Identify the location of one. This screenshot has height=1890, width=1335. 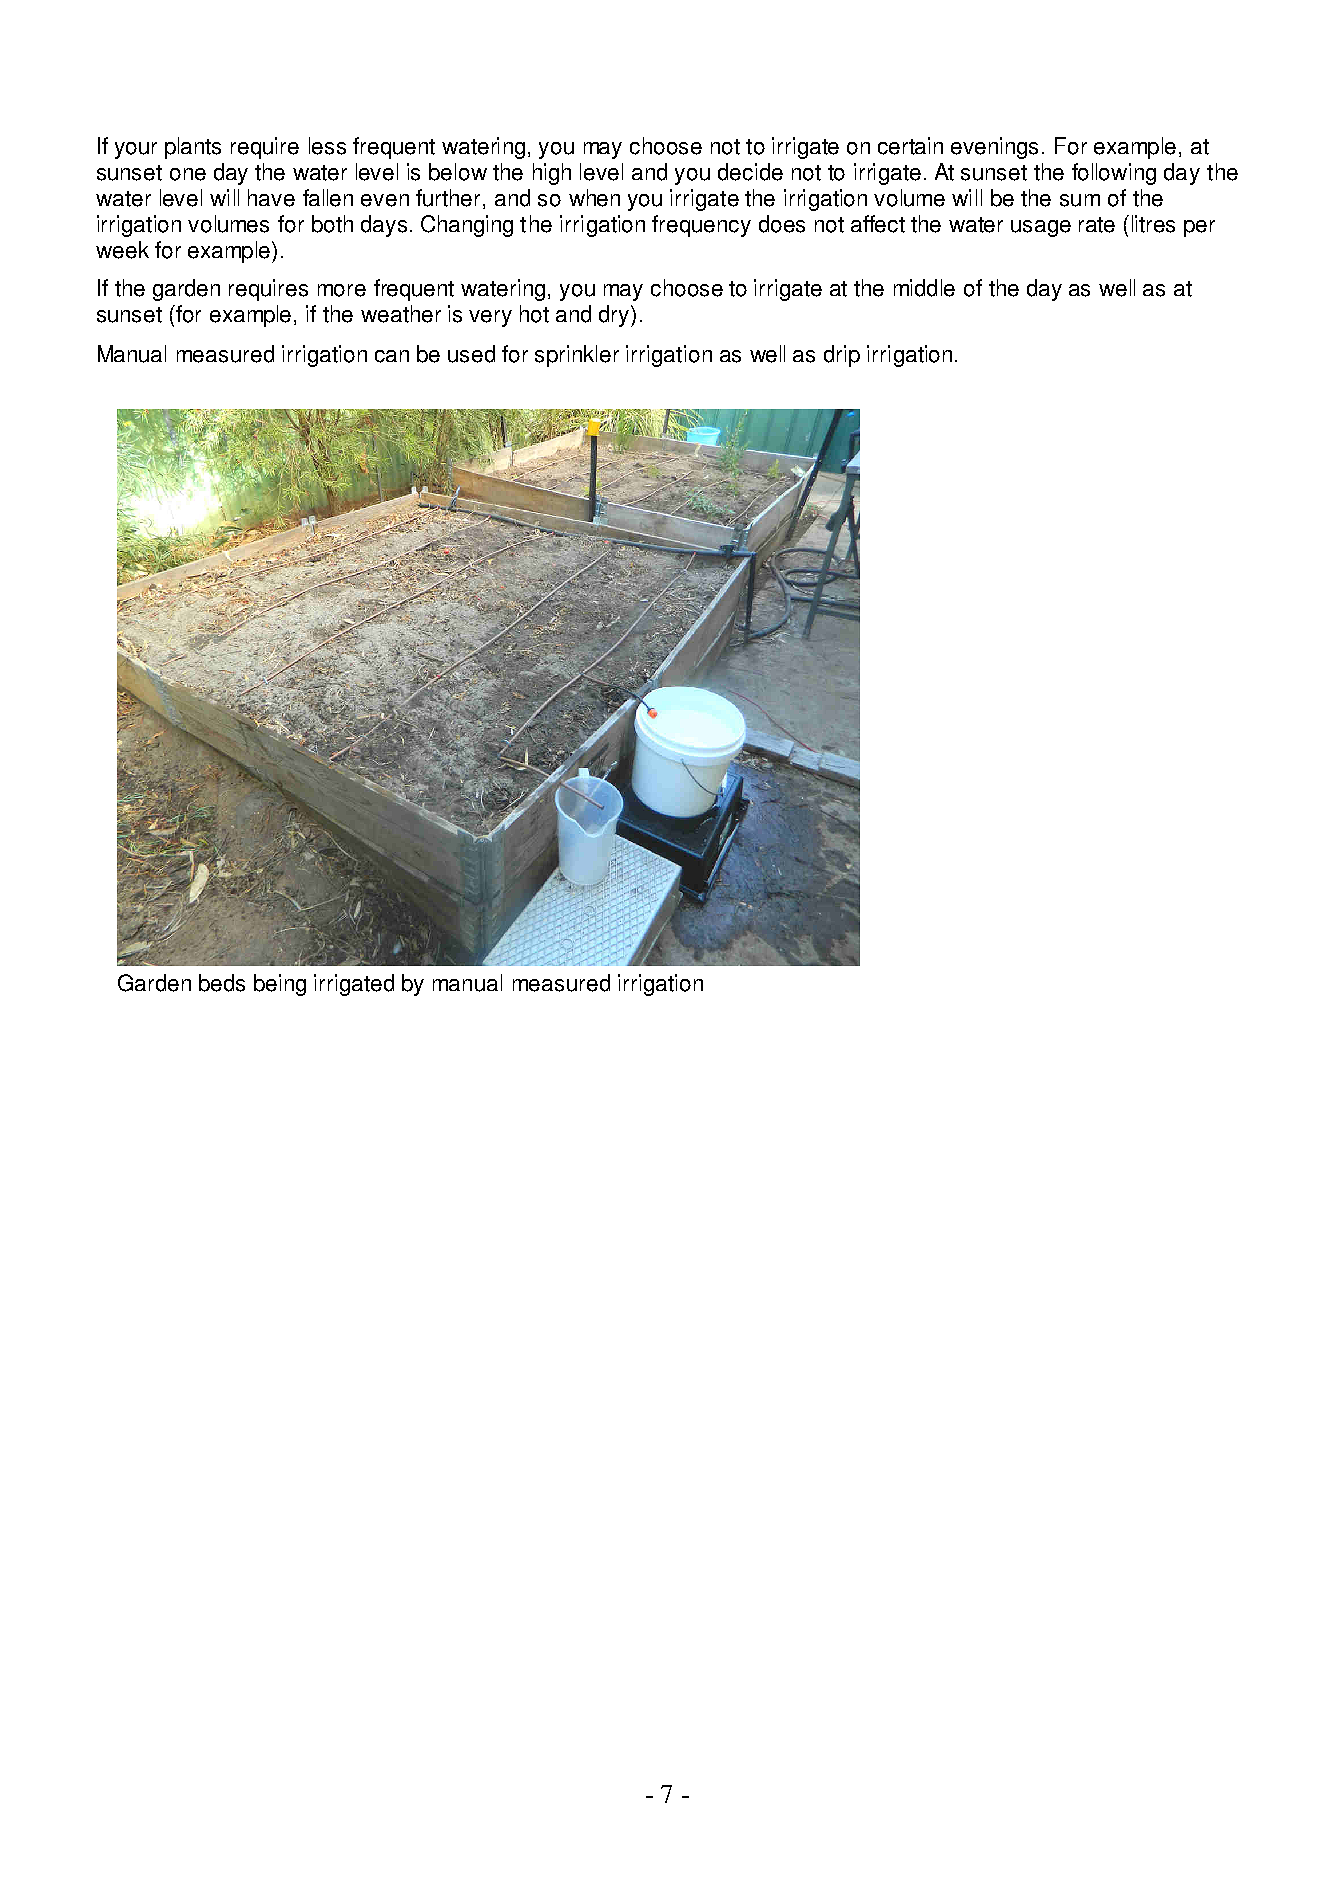
(188, 174).
